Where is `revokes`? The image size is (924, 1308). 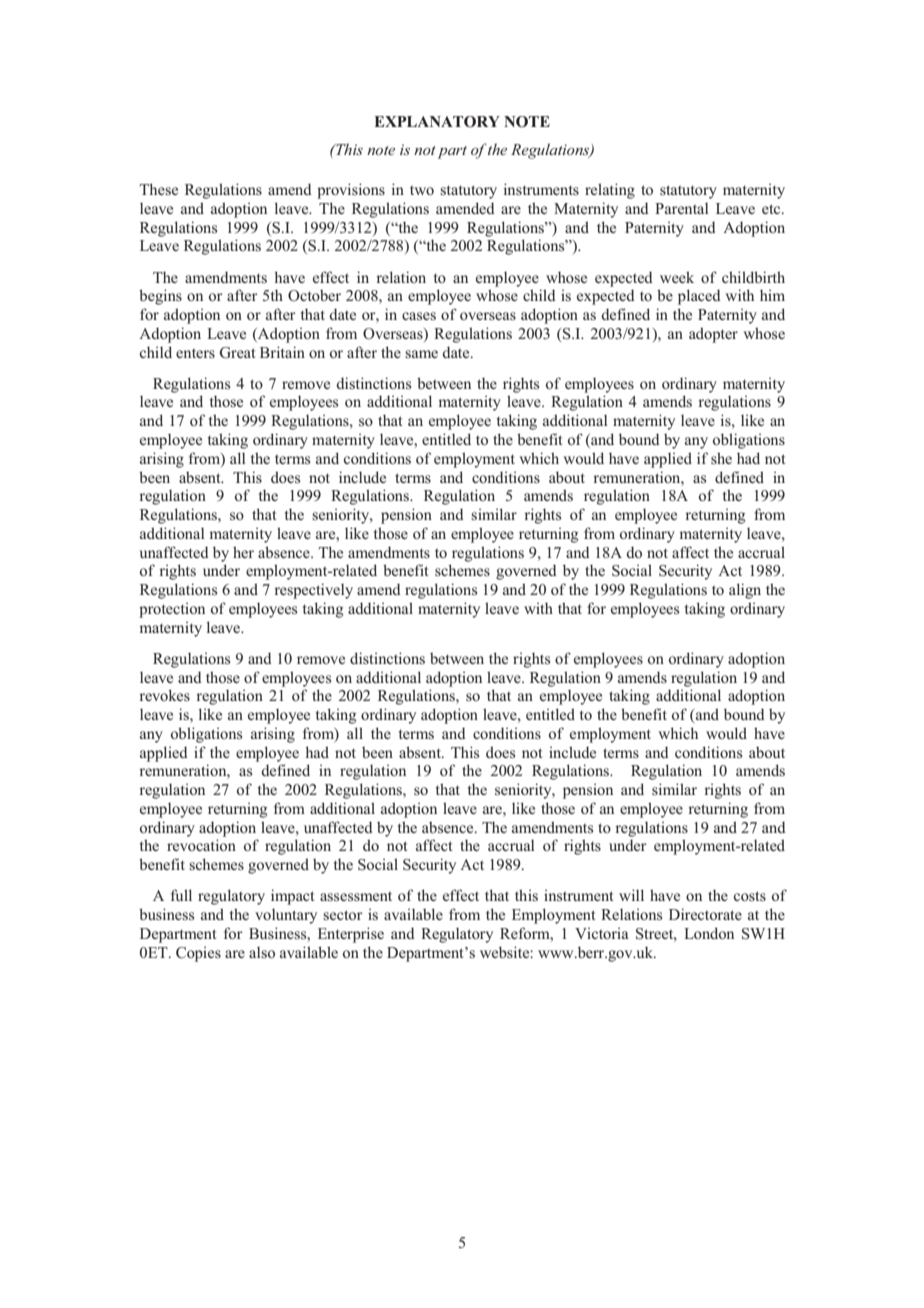
revokes is located at coordinates (164, 695).
